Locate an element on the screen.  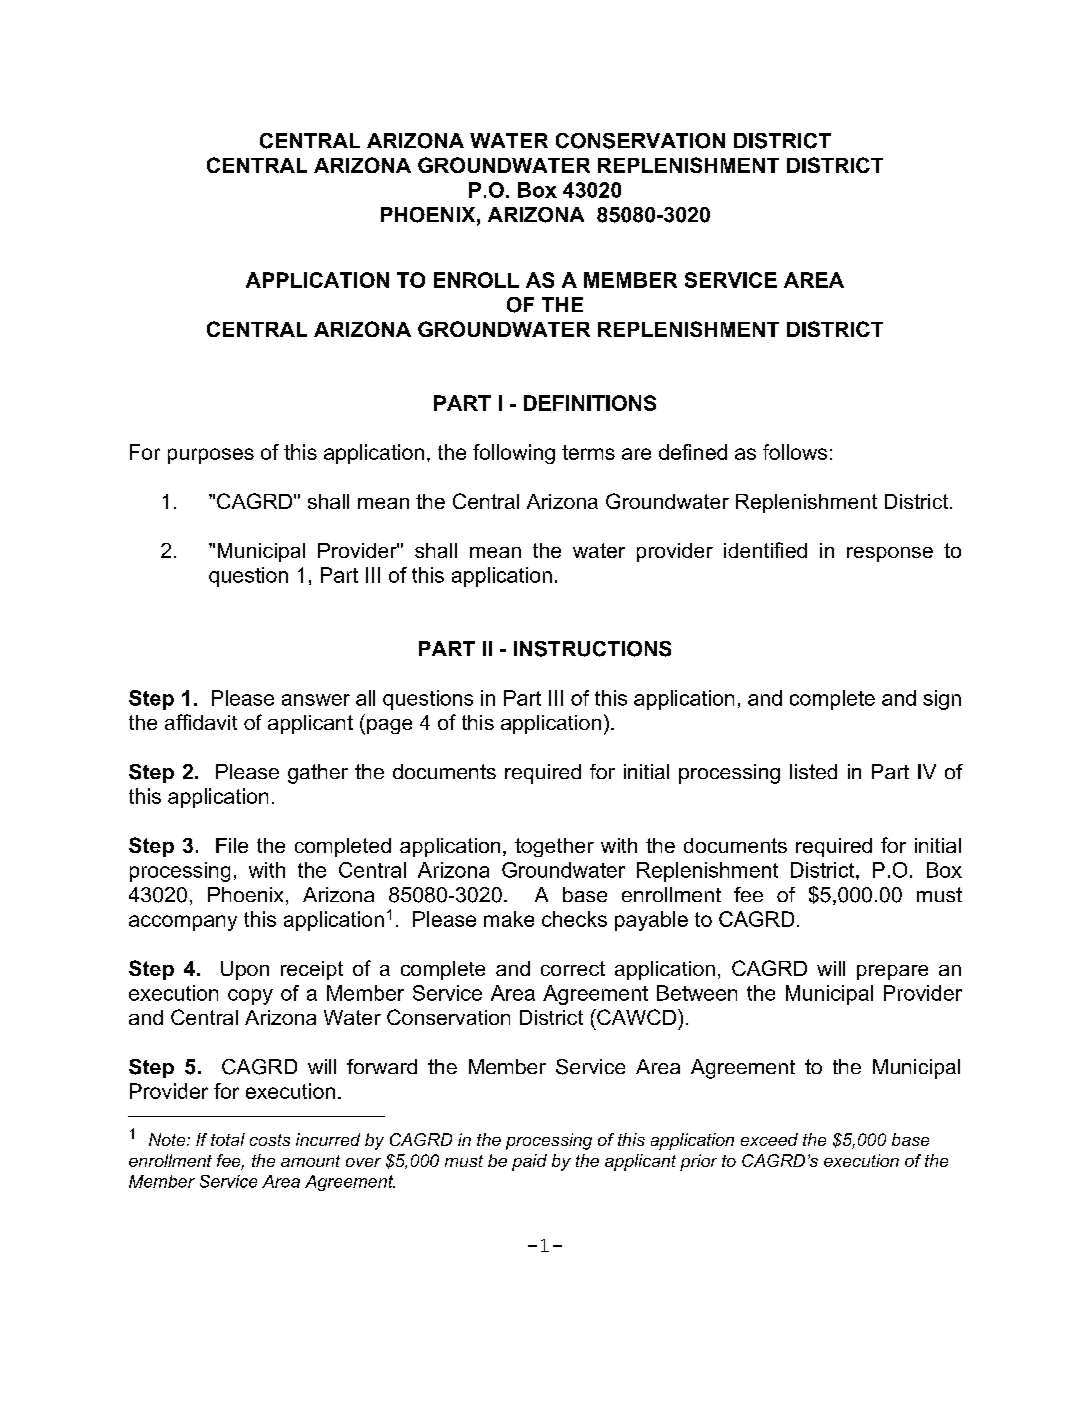
purposes is located at coordinates (211, 456).
